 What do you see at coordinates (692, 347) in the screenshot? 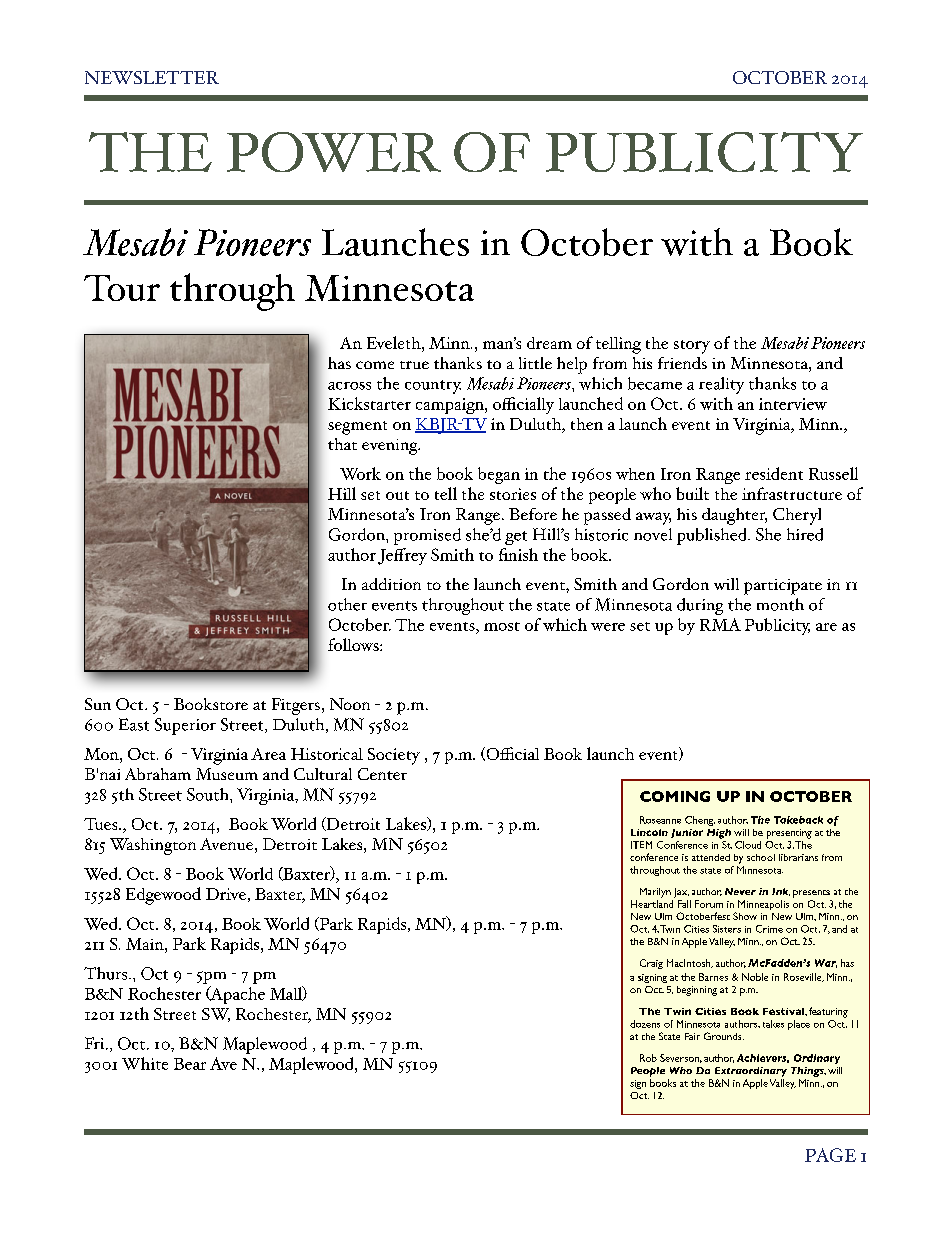
I see `story` at bounding box center [692, 347].
